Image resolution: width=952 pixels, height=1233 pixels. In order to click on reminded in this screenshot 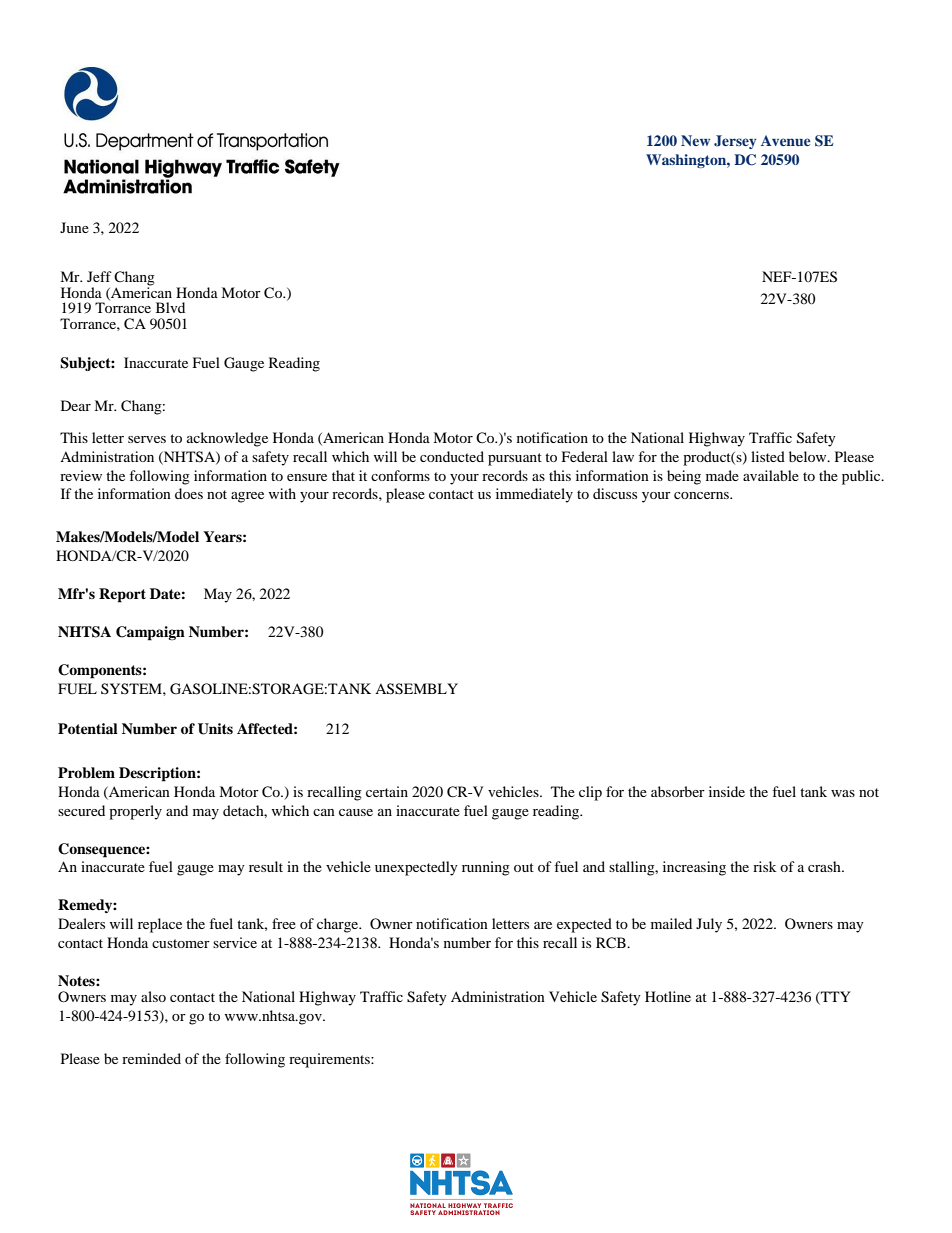, I will do `click(151, 1058)`.
